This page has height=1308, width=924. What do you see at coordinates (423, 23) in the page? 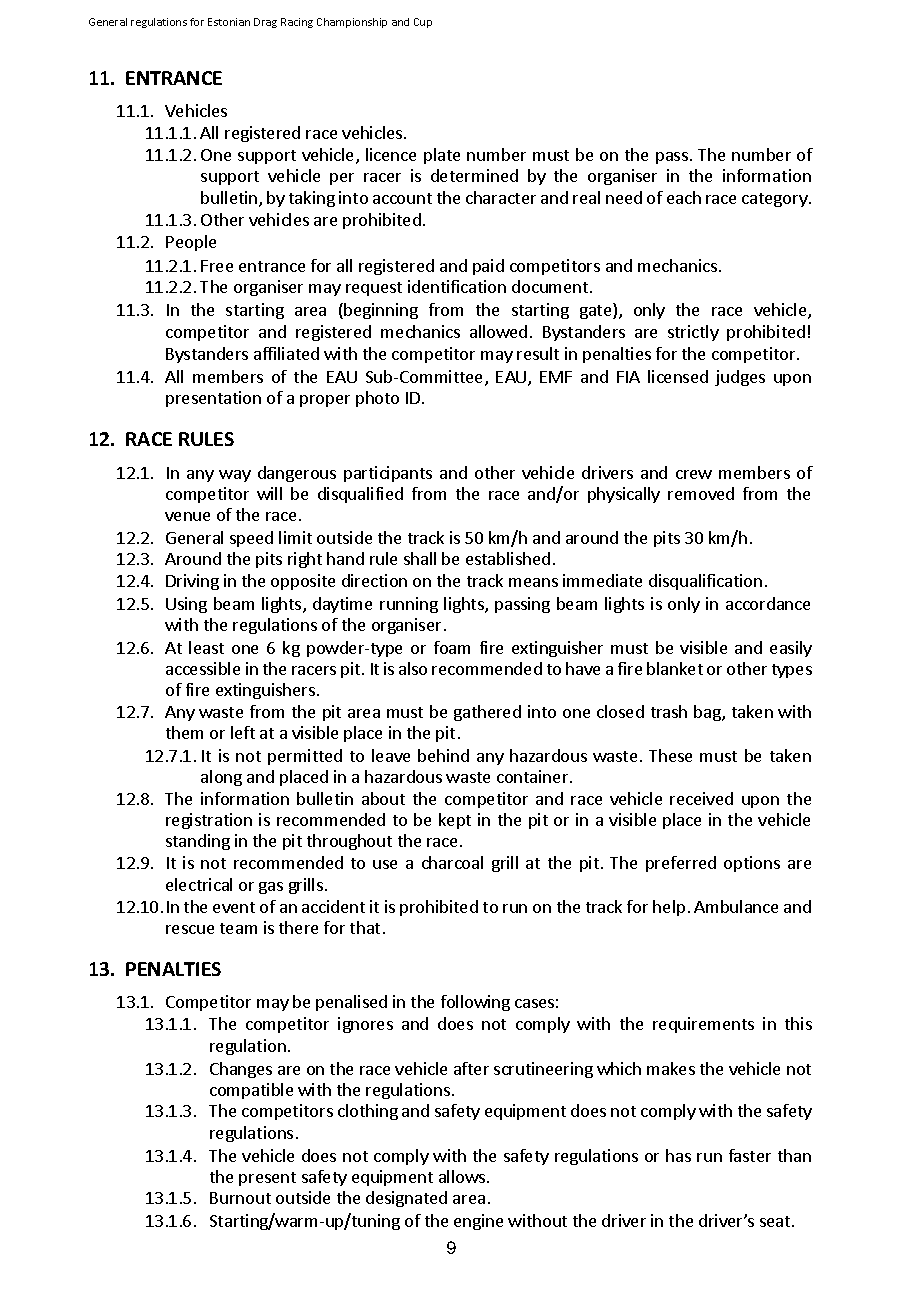
I see `Cup` at bounding box center [423, 23].
